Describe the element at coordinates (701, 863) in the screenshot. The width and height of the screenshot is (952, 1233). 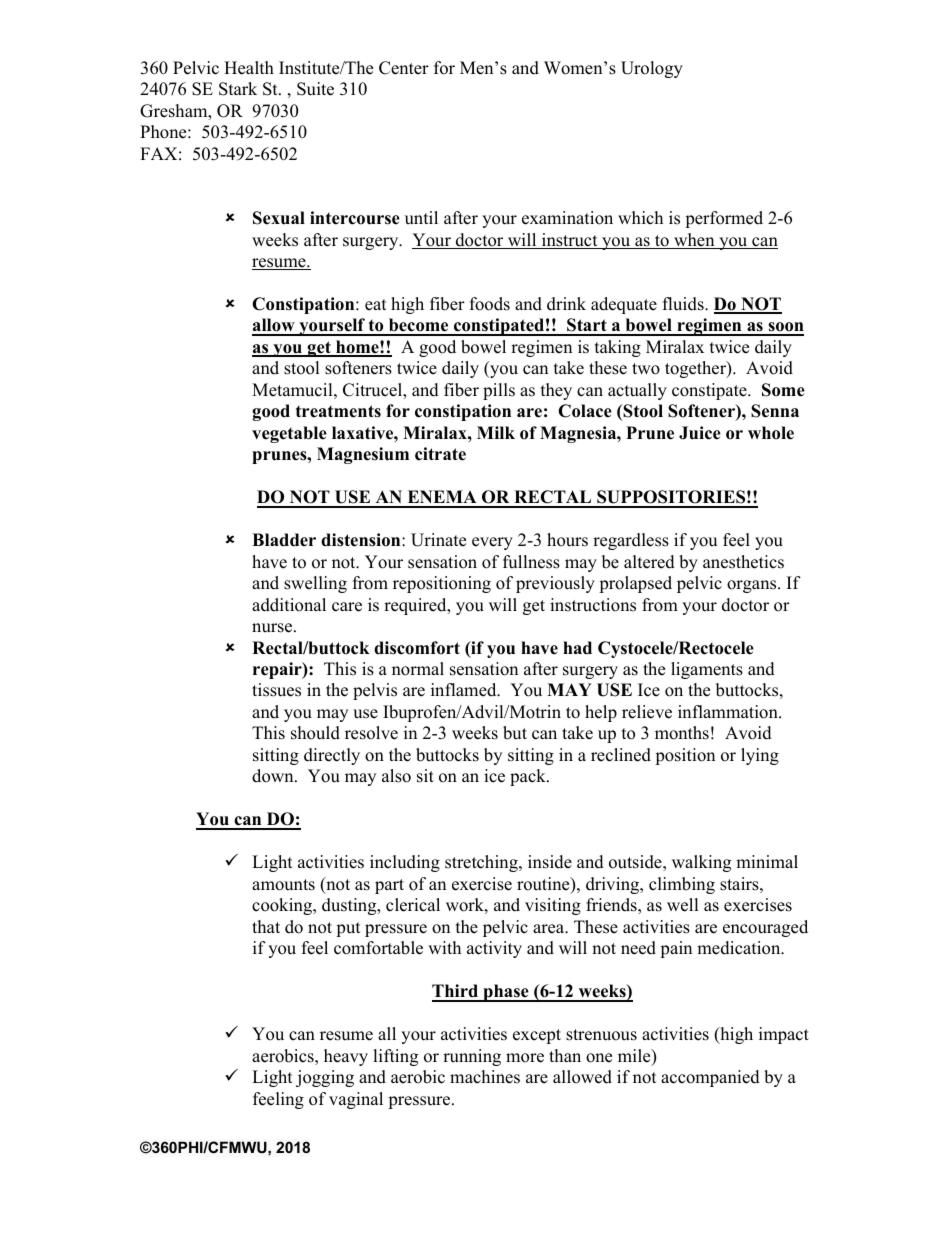
I see `walking` at that location.
